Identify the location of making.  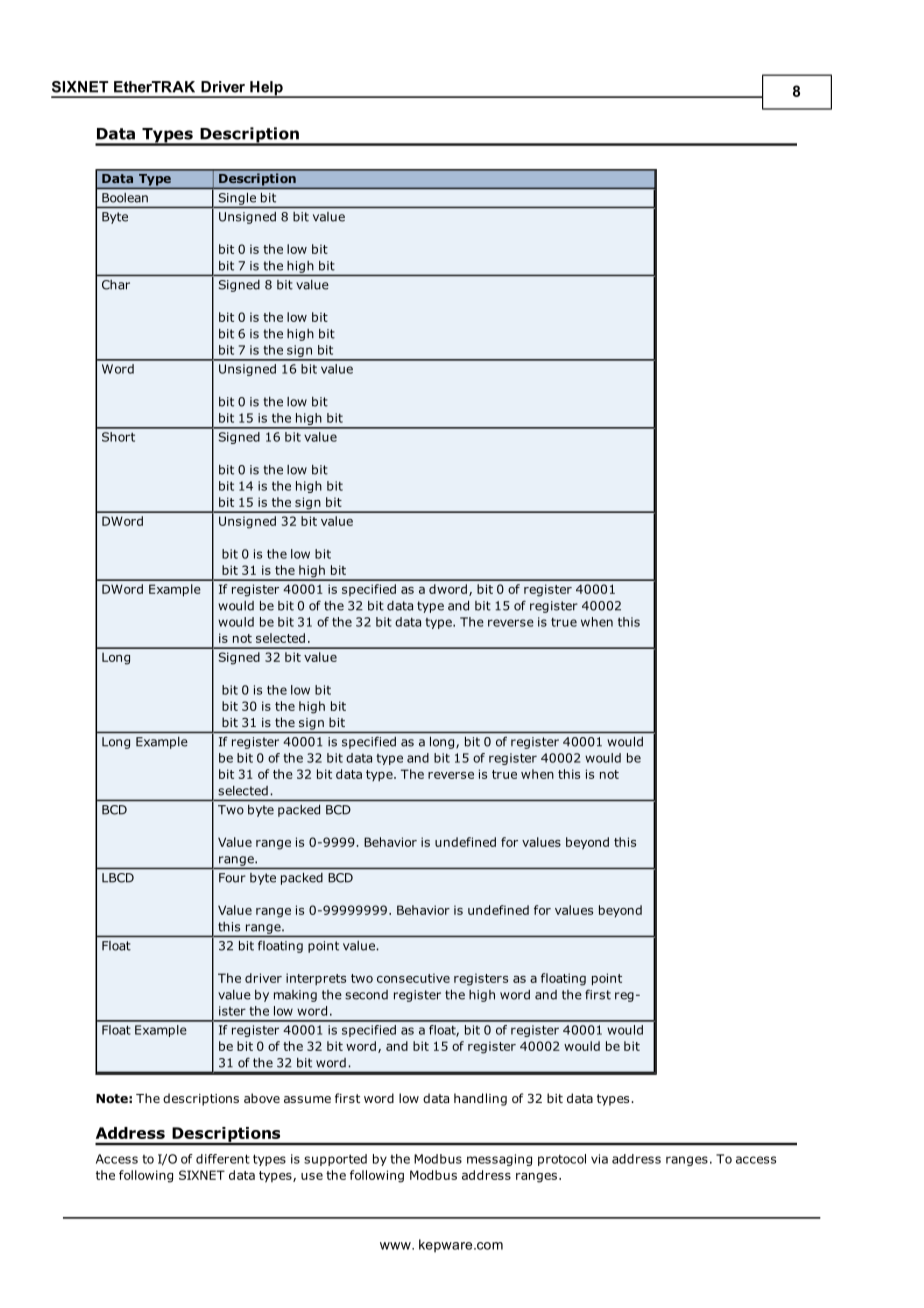
(295, 996).
